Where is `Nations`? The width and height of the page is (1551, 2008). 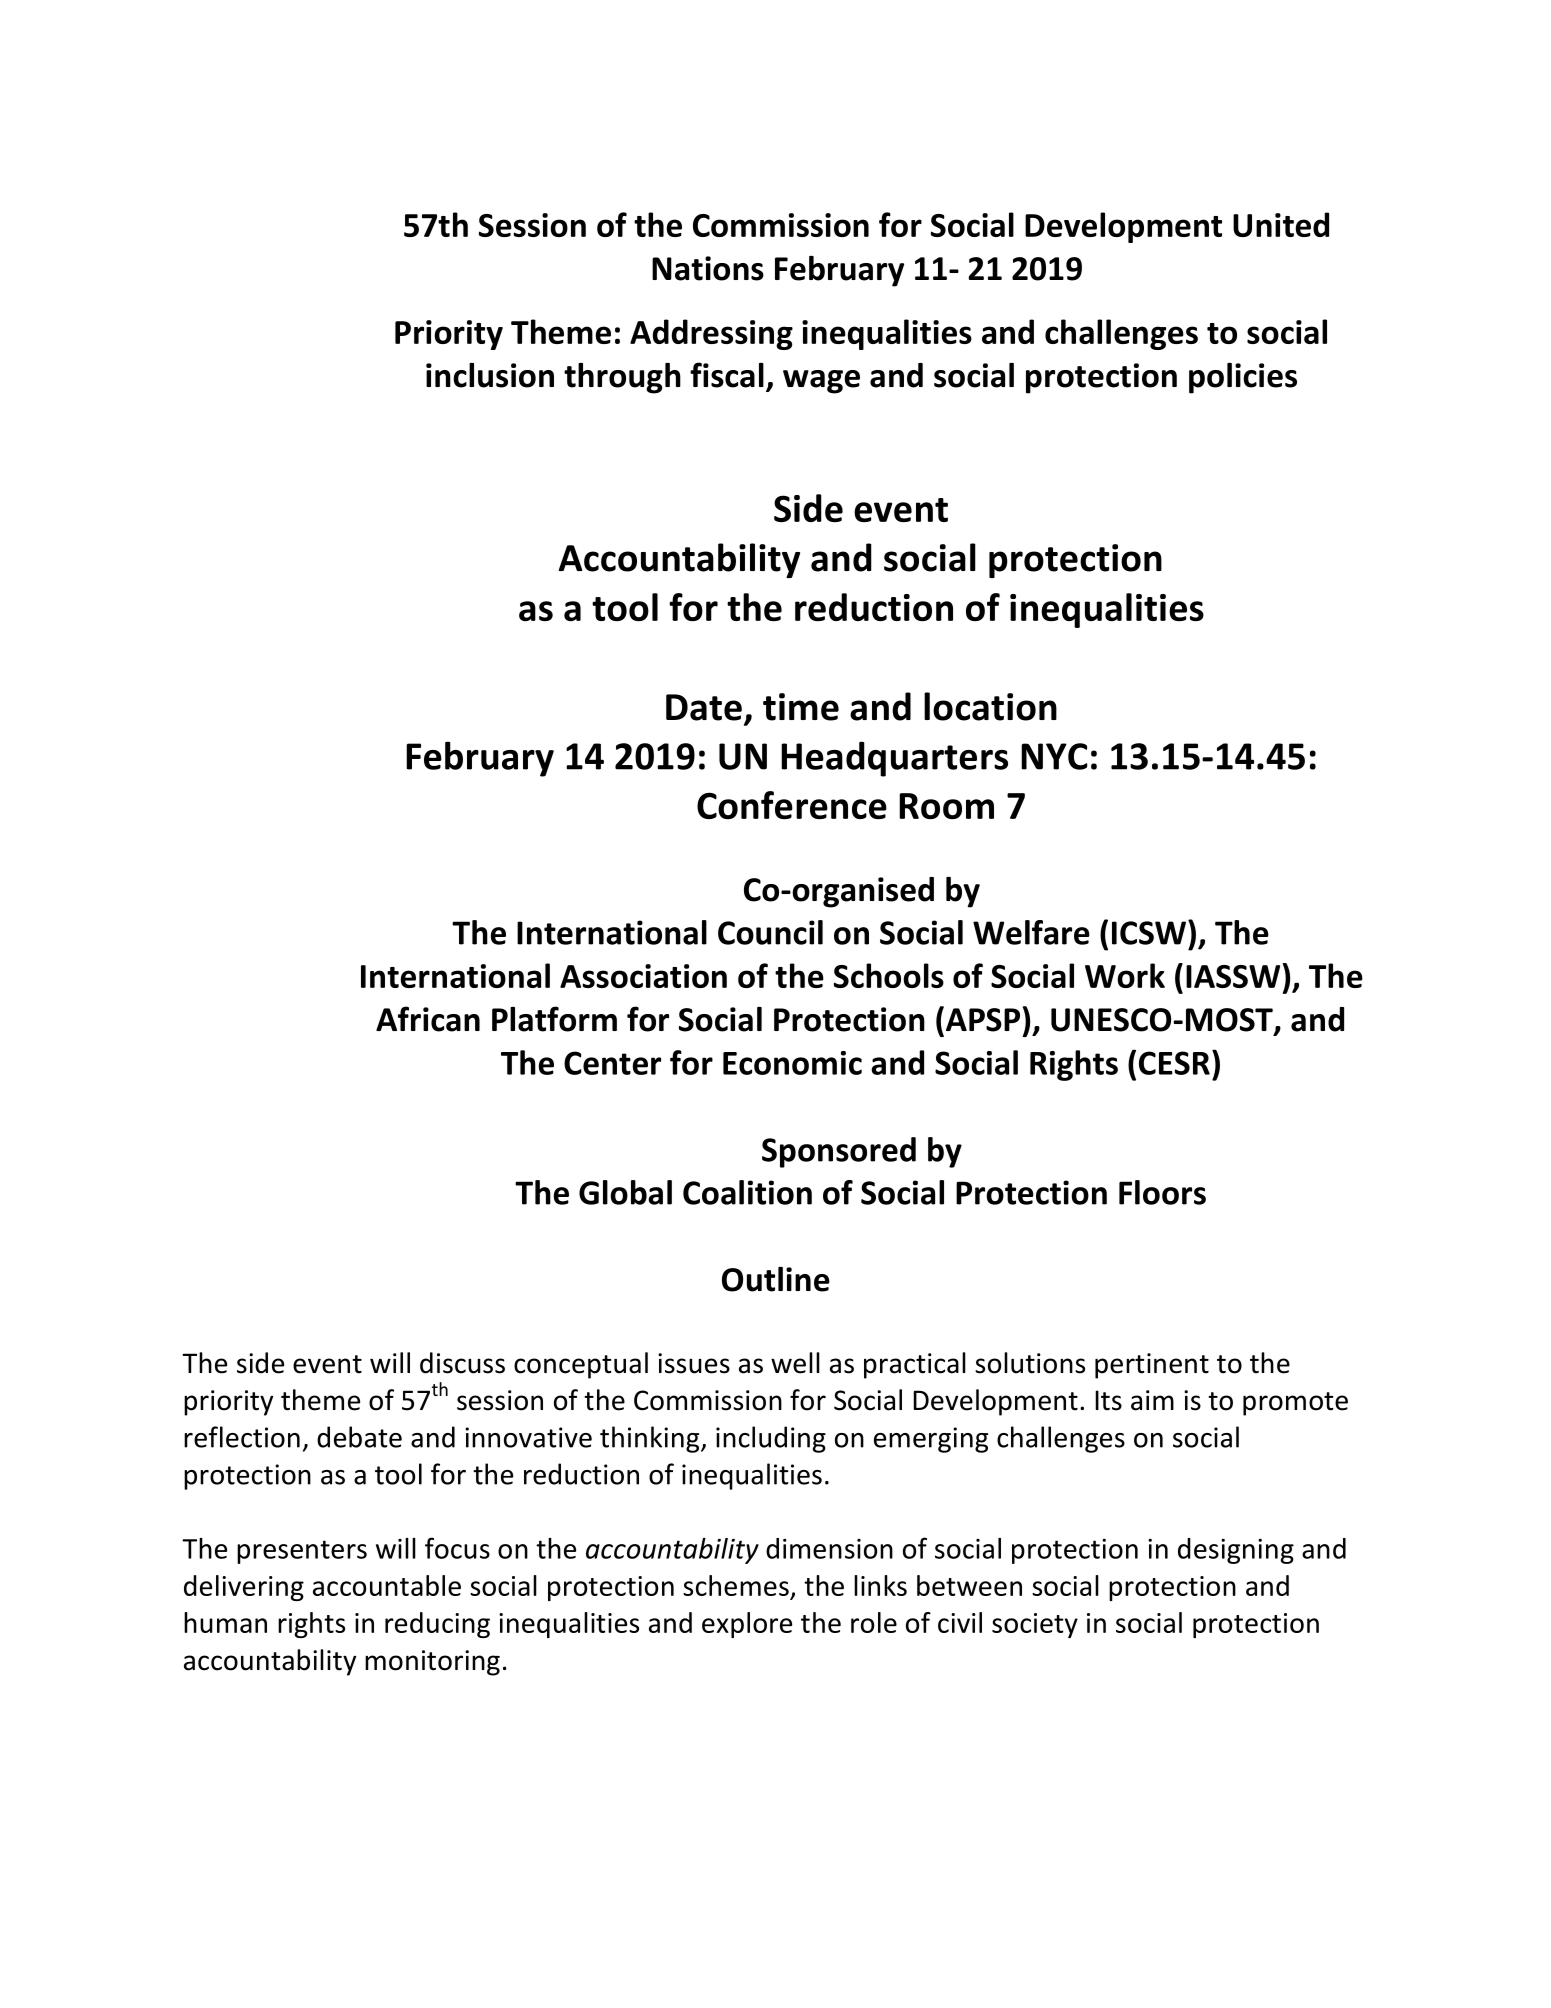 Nations is located at coordinates (708, 268).
